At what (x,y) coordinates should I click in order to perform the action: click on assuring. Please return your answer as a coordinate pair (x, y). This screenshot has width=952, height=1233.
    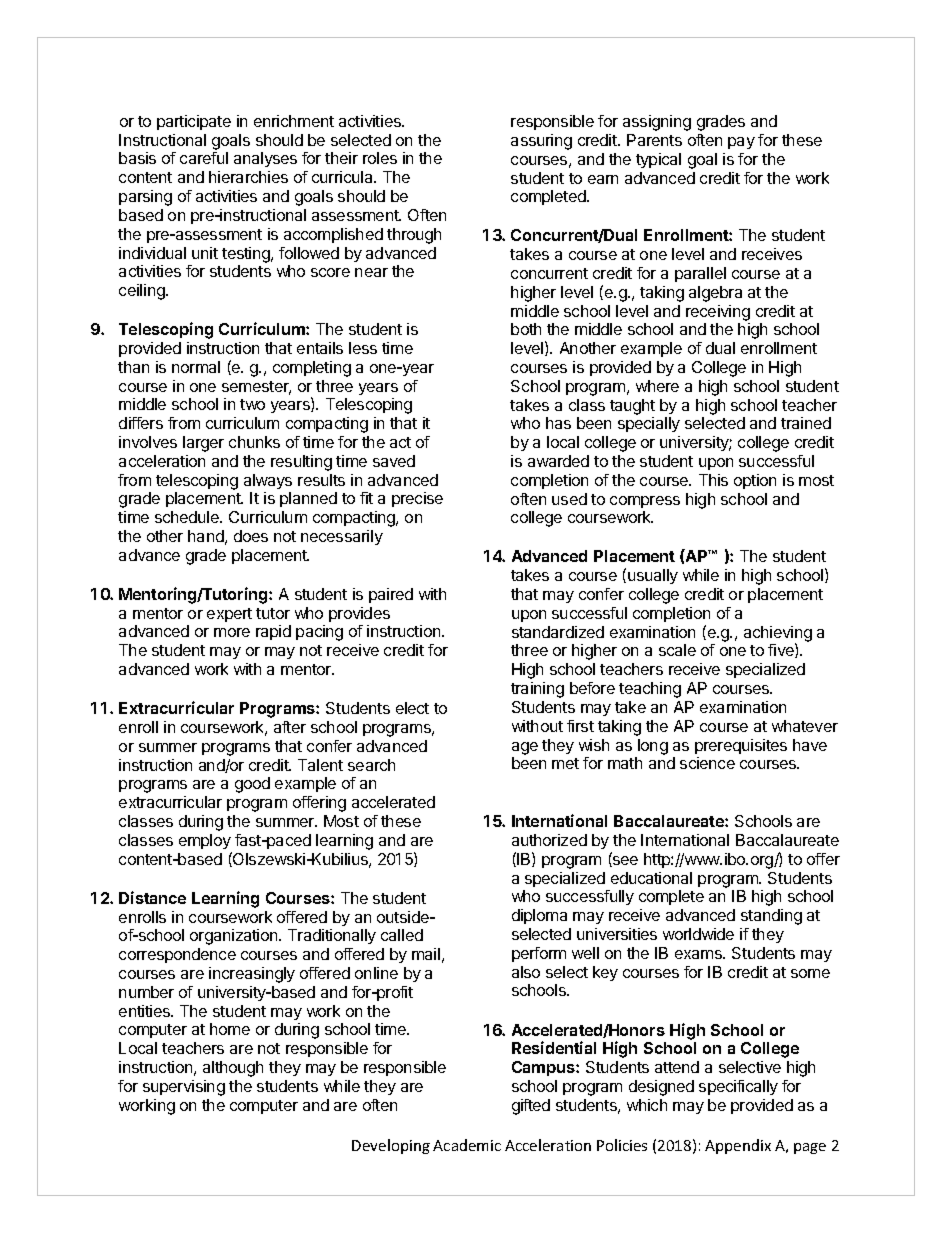
    Looking at the image, I should click on (541, 142).
